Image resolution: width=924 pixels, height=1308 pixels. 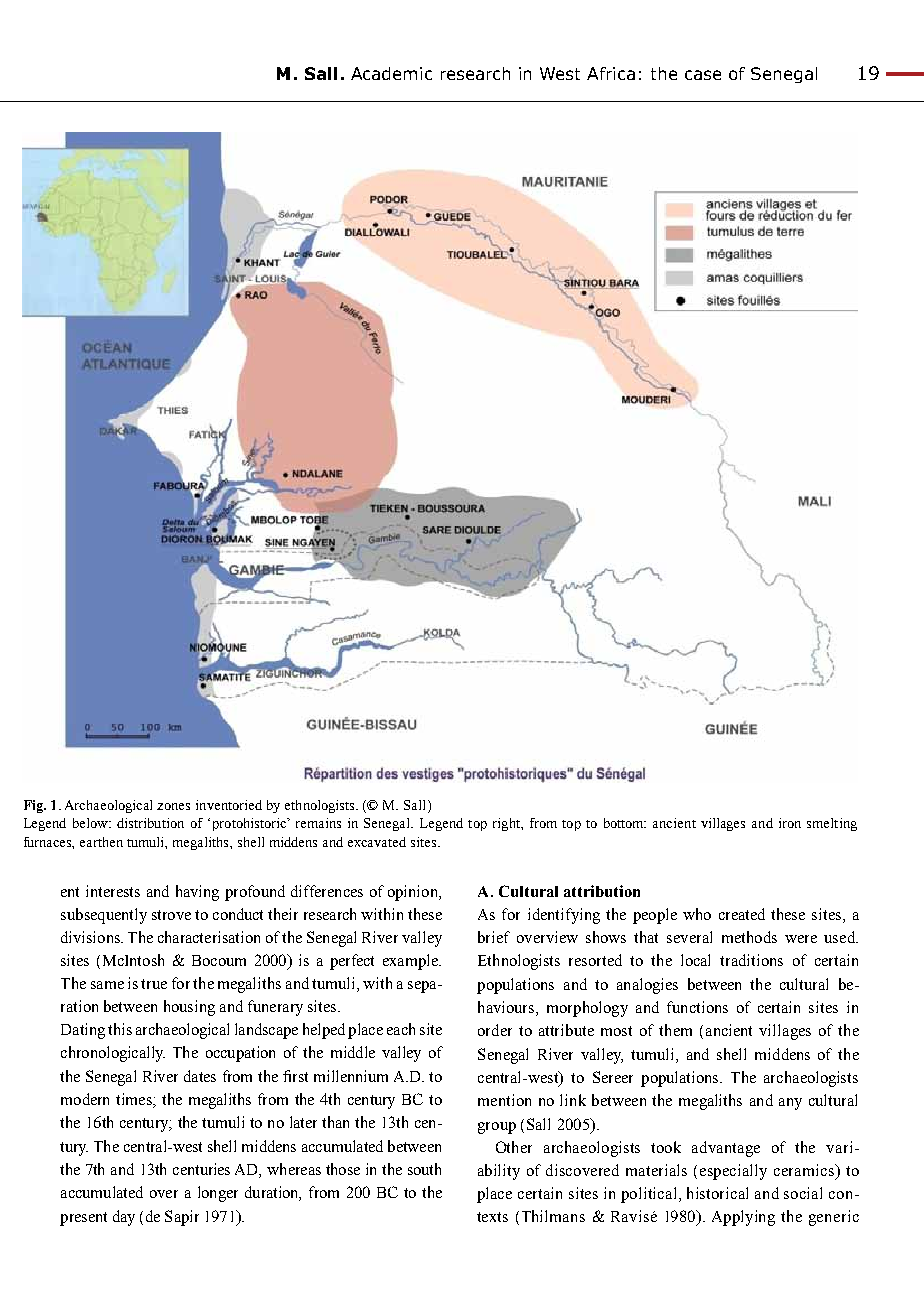 I want to click on Academic, so click(x=391, y=73).
